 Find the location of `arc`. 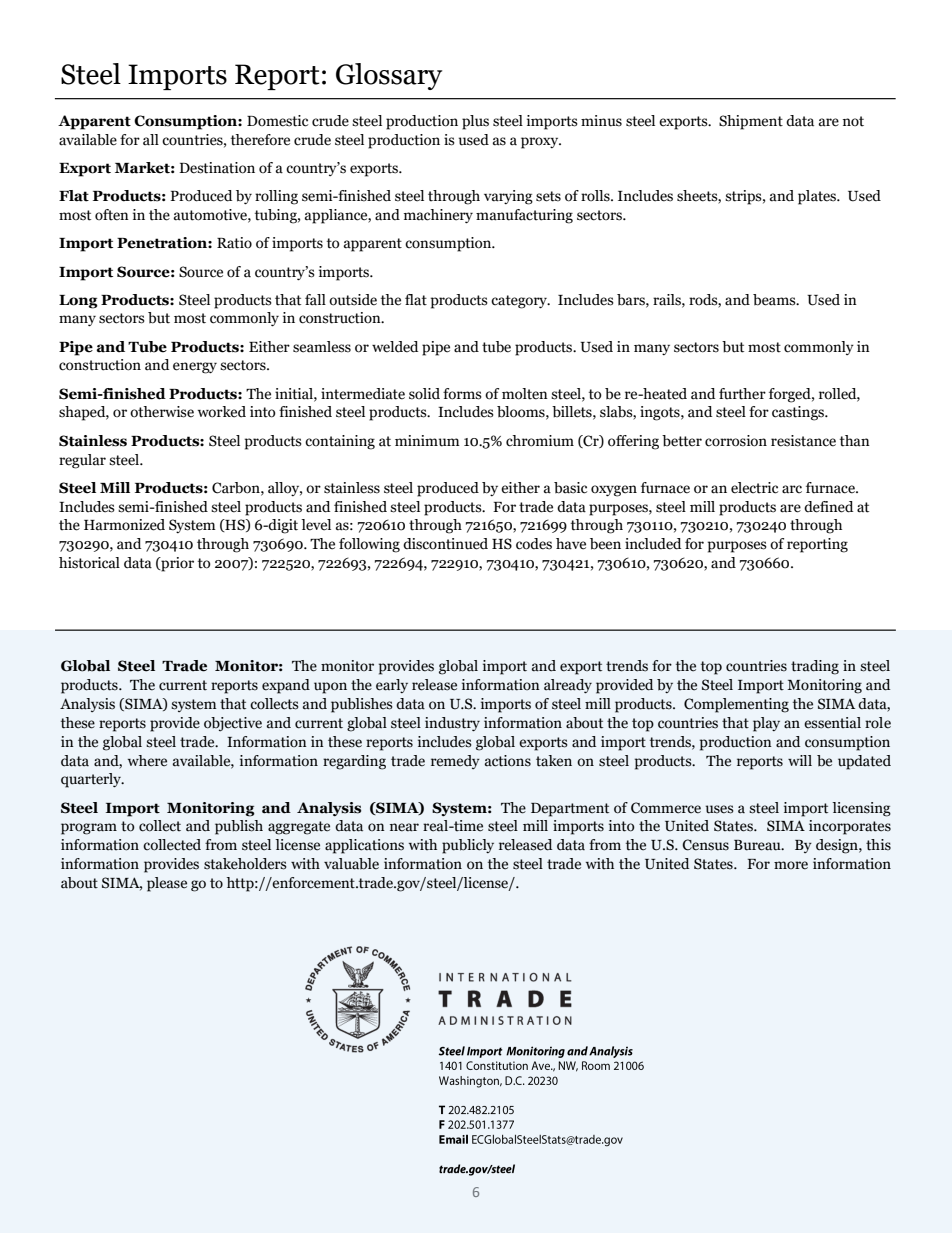

arc is located at coordinates (792, 489).
